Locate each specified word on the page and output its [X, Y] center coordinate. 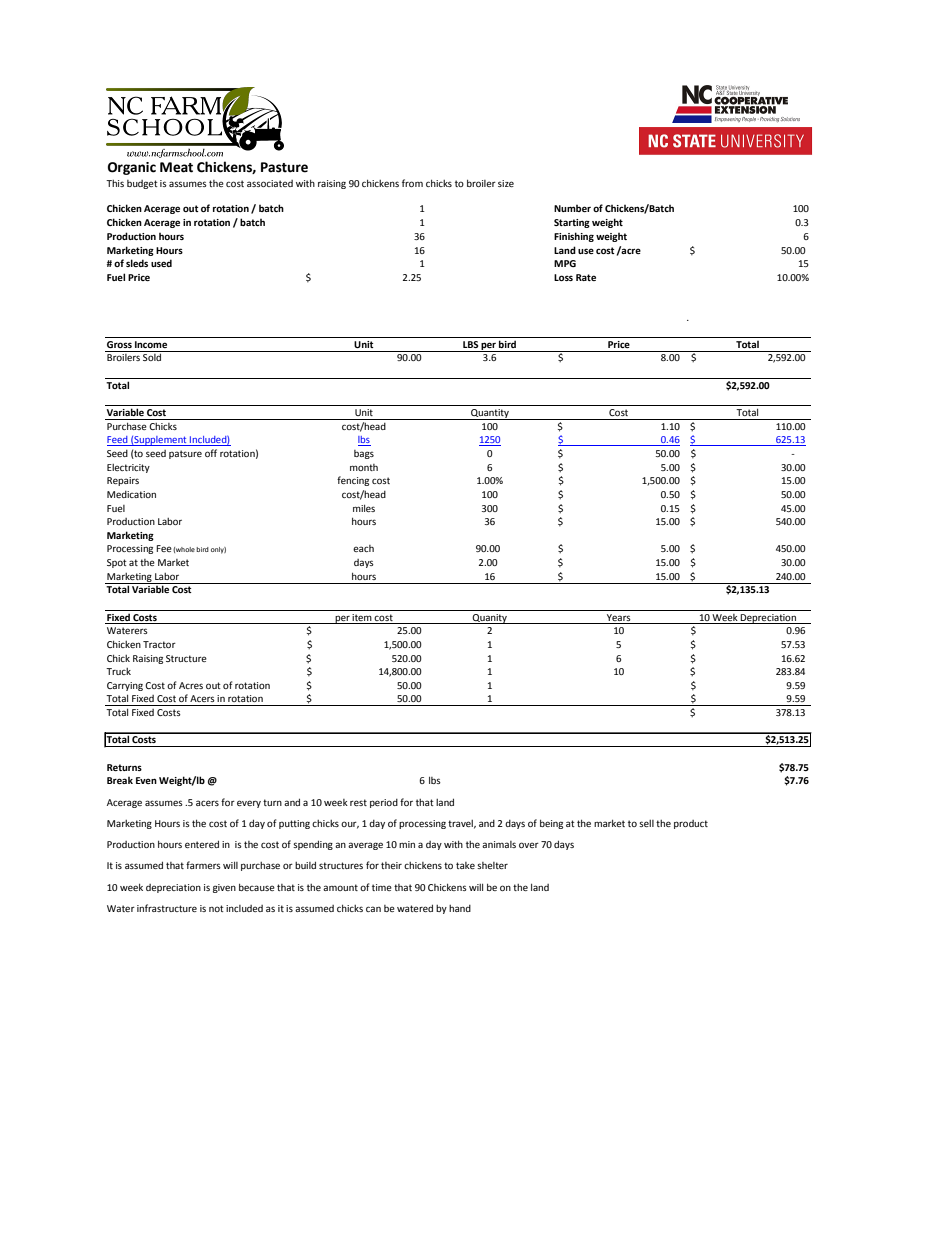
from [412, 183]
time [382, 887]
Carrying [125, 686]
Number [572, 208]
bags [364, 454]
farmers [203, 865]
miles [364, 508]
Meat [176, 167]
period [384, 803]
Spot [117, 563]
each [363, 548]
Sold [152, 357]
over [529, 845]
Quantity [490, 414]
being [551, 824]
